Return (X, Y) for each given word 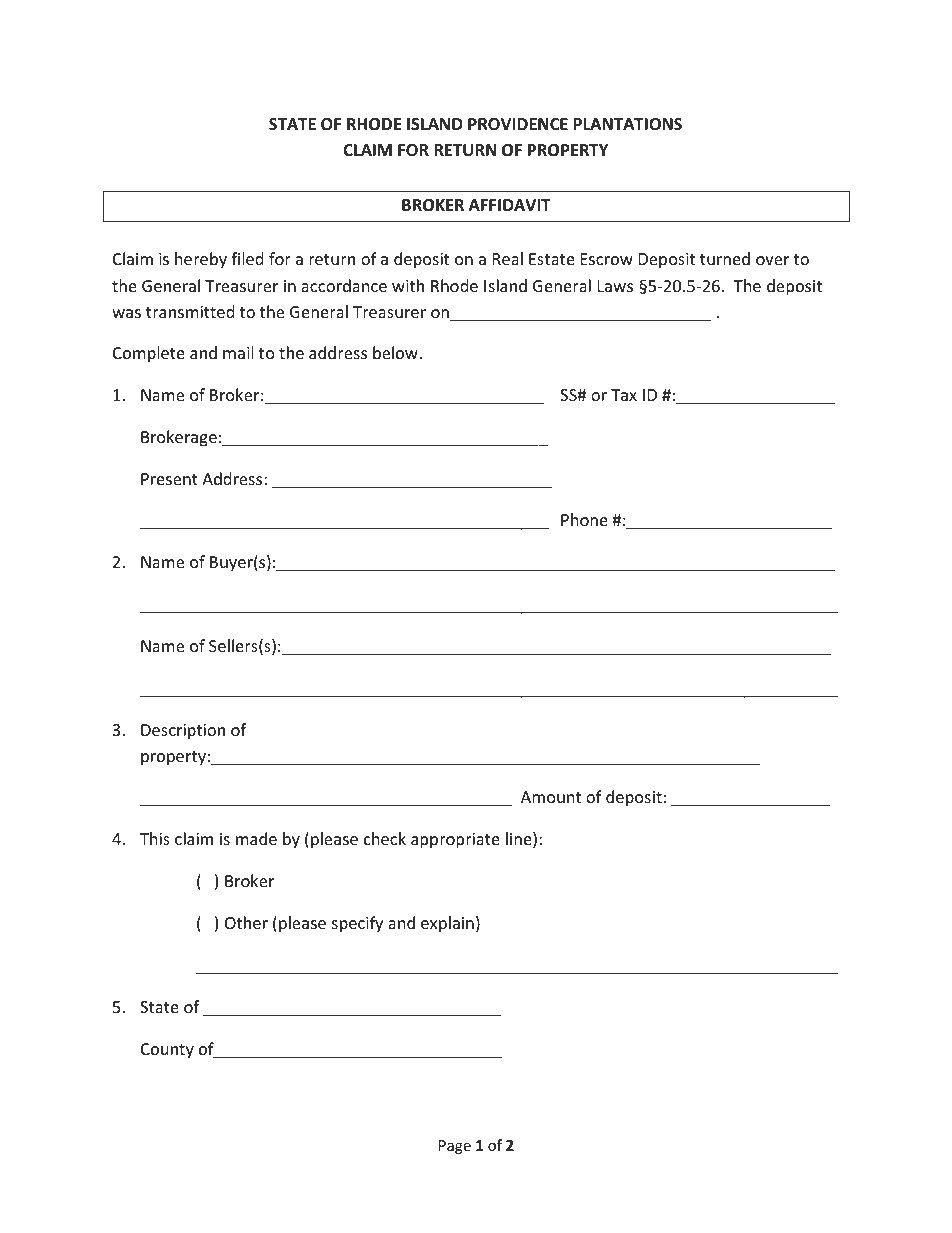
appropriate (455, 841)
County (167, 1051)
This (155, 838)
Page (455, 1147)
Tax (624, 395)
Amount (551, 797)
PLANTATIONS (627, 124)
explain (447, 924)
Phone (584, 519)
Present (169, 479)
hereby (201, 260)
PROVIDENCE (518, 124)
